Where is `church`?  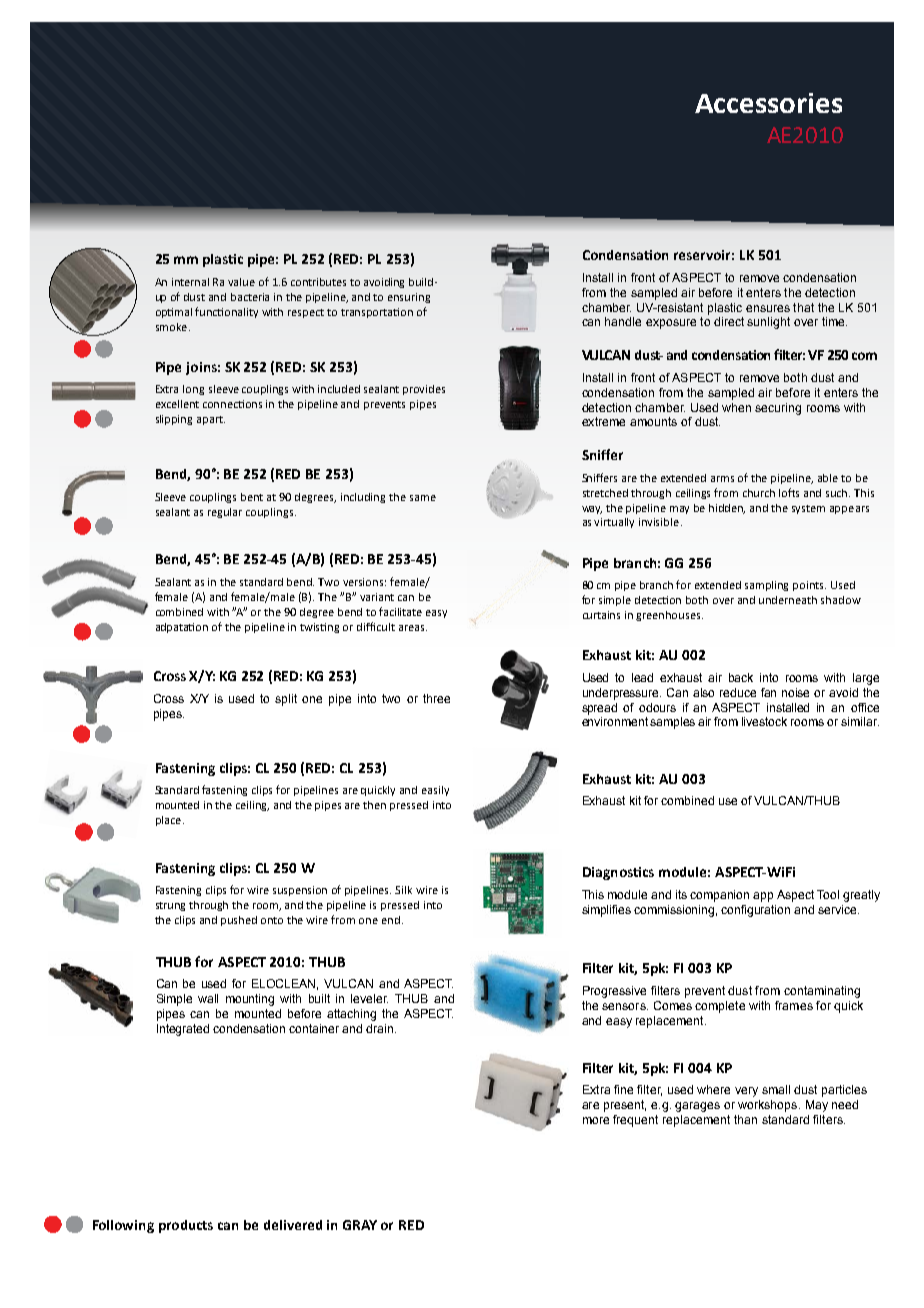 church is located at coordinates (759, 493).
